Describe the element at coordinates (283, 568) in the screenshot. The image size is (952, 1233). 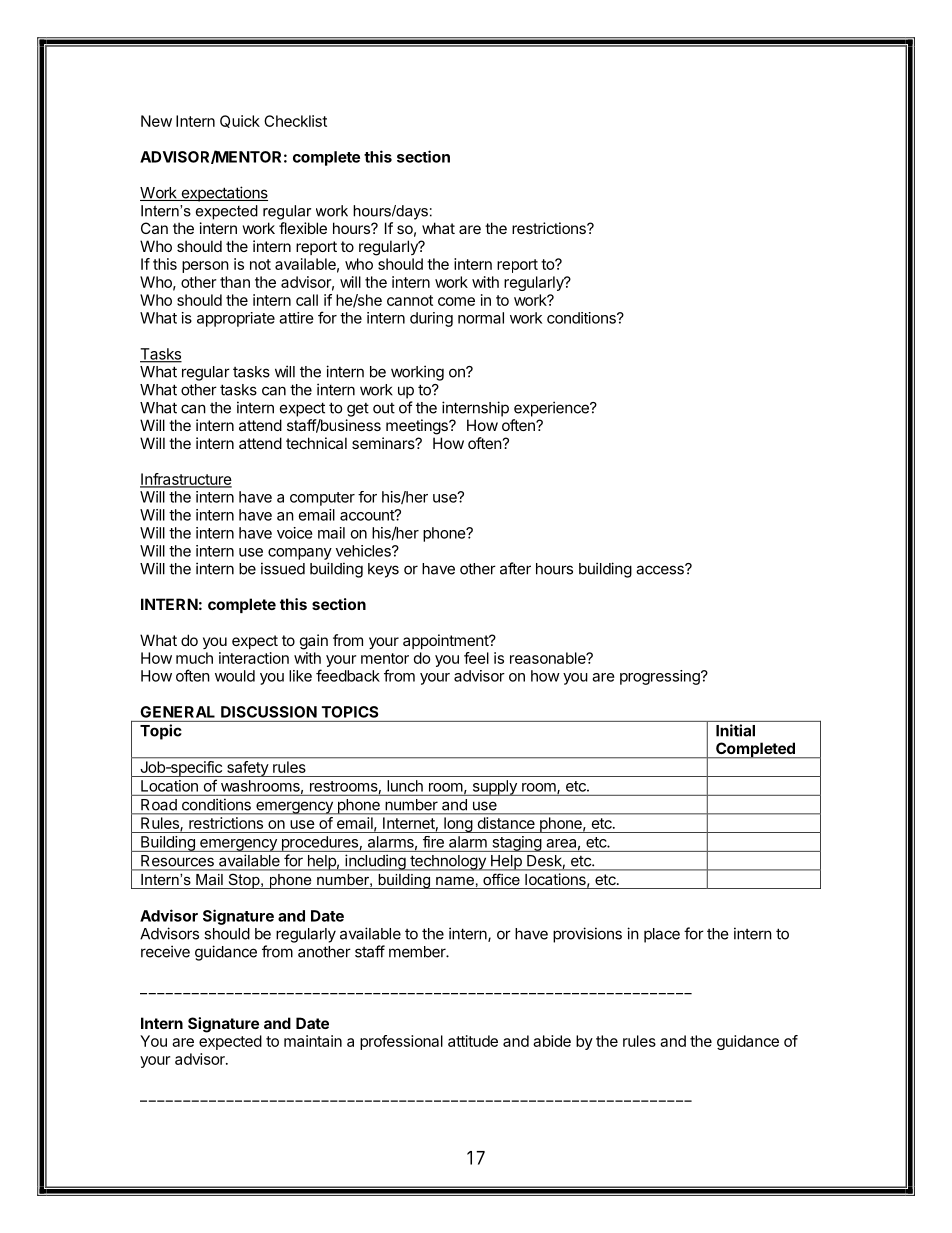
I see `issued` at that location.
